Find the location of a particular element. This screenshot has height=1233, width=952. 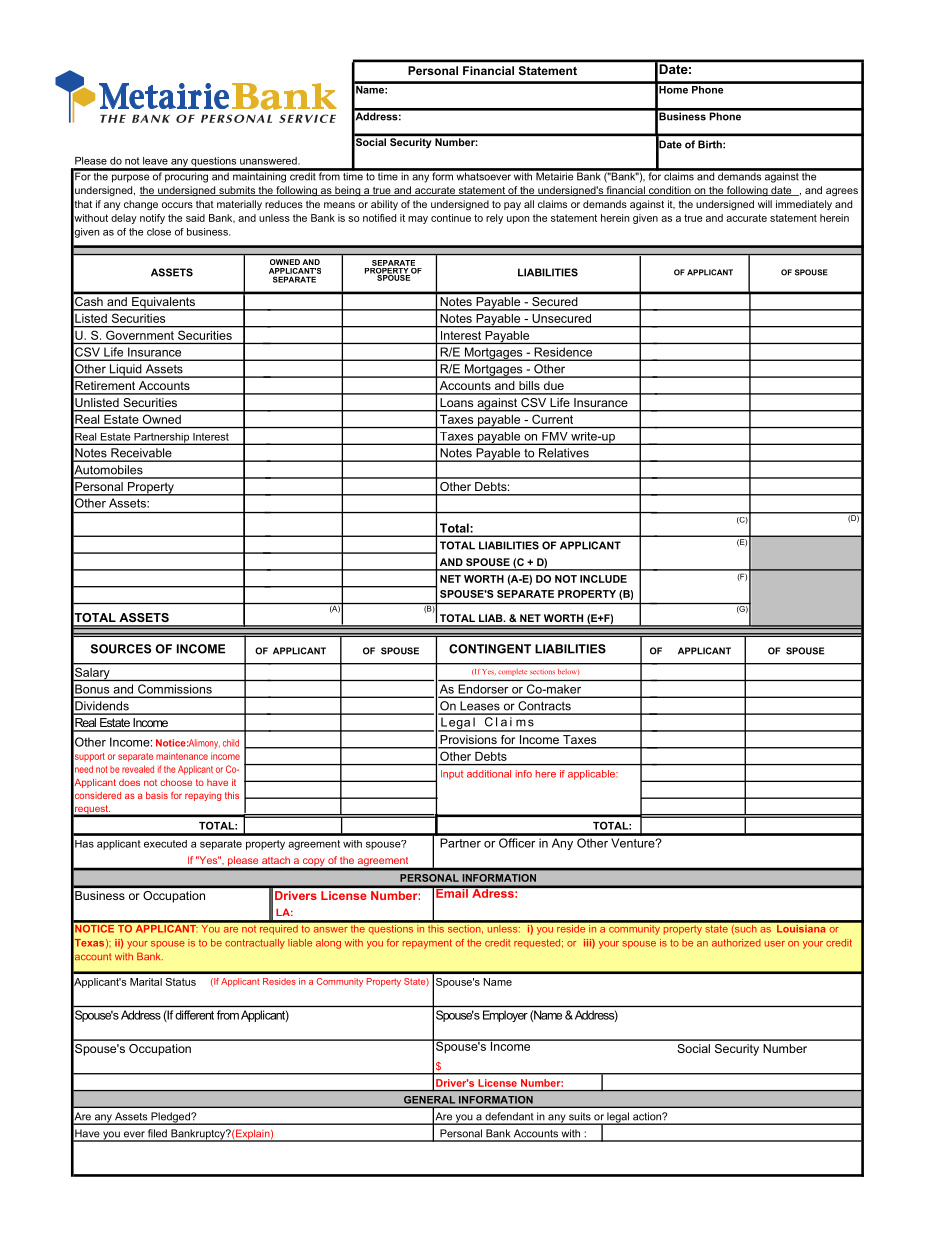

Status is located at coordinates (181, 982).
